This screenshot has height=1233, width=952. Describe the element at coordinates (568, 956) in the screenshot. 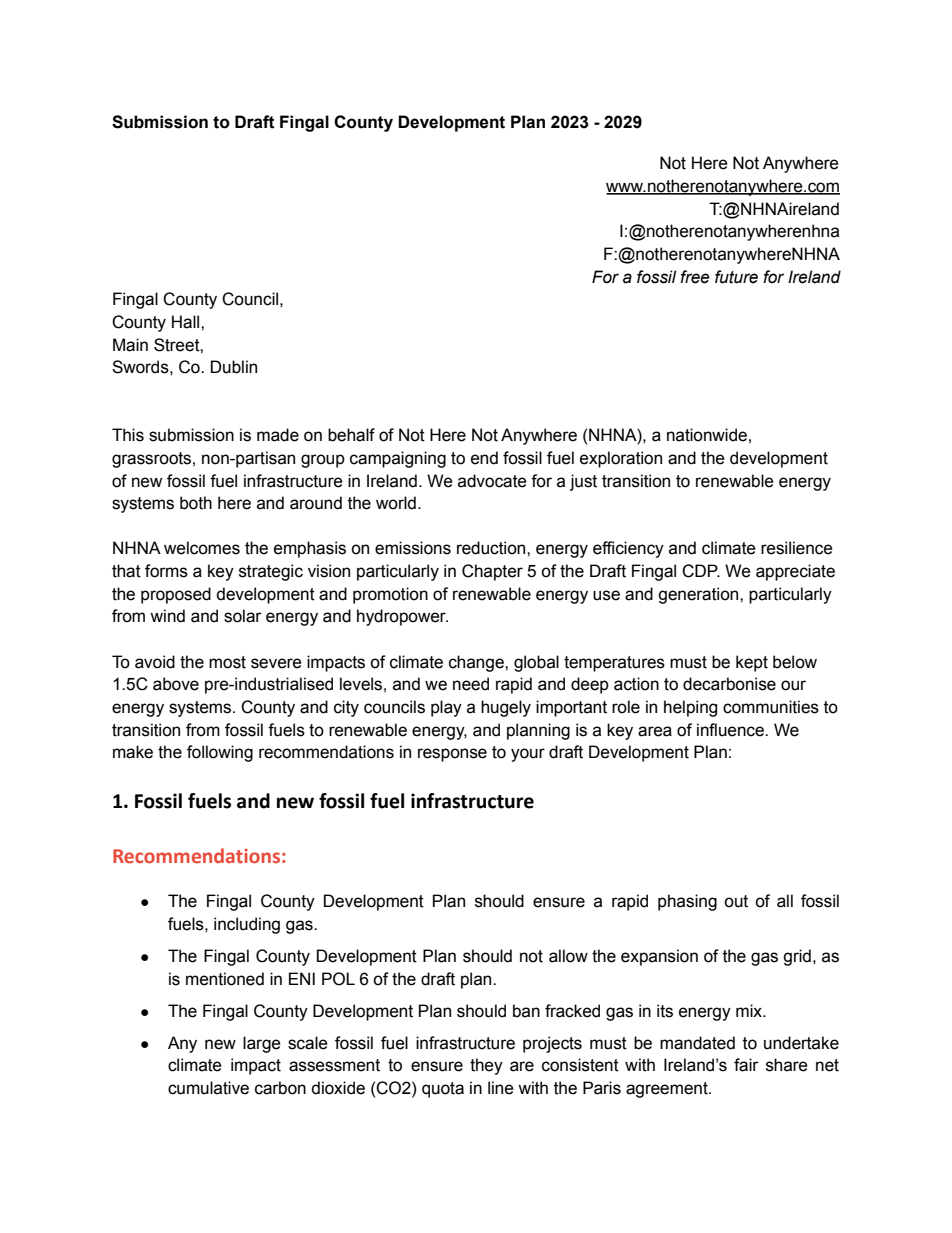

I see `allow` at that location.
